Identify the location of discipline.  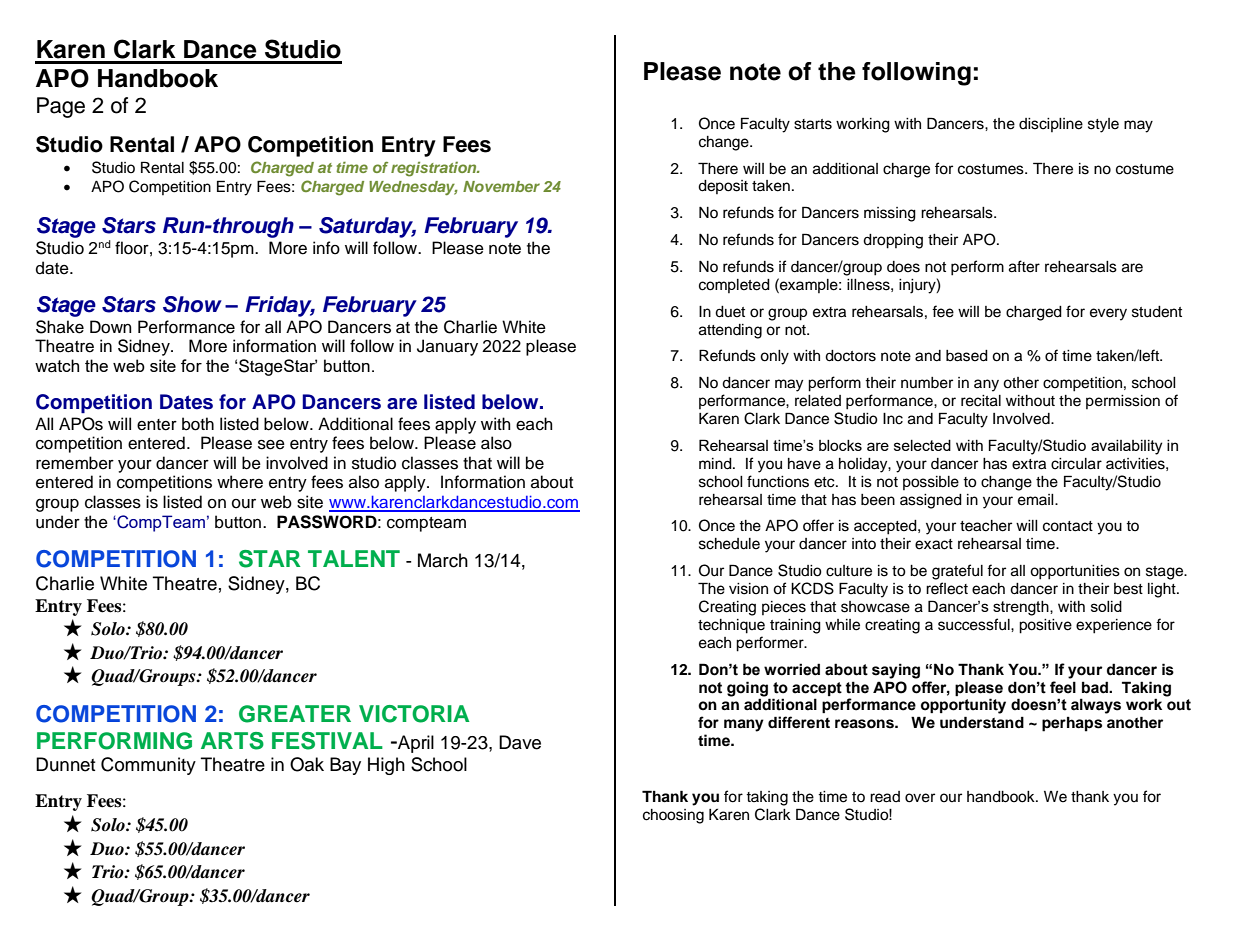
(1051, 125).
